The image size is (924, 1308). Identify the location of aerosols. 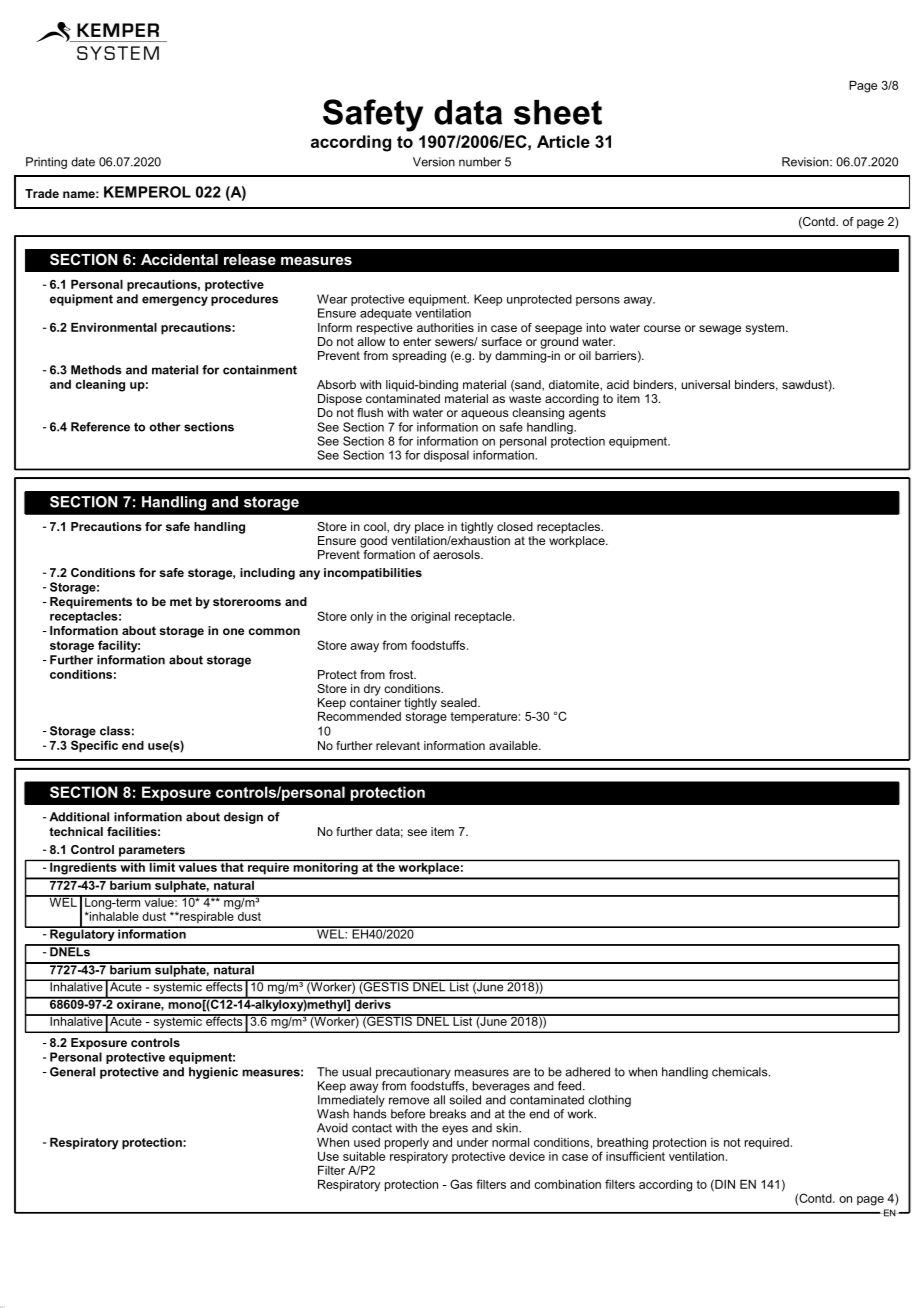
(457, 554).
